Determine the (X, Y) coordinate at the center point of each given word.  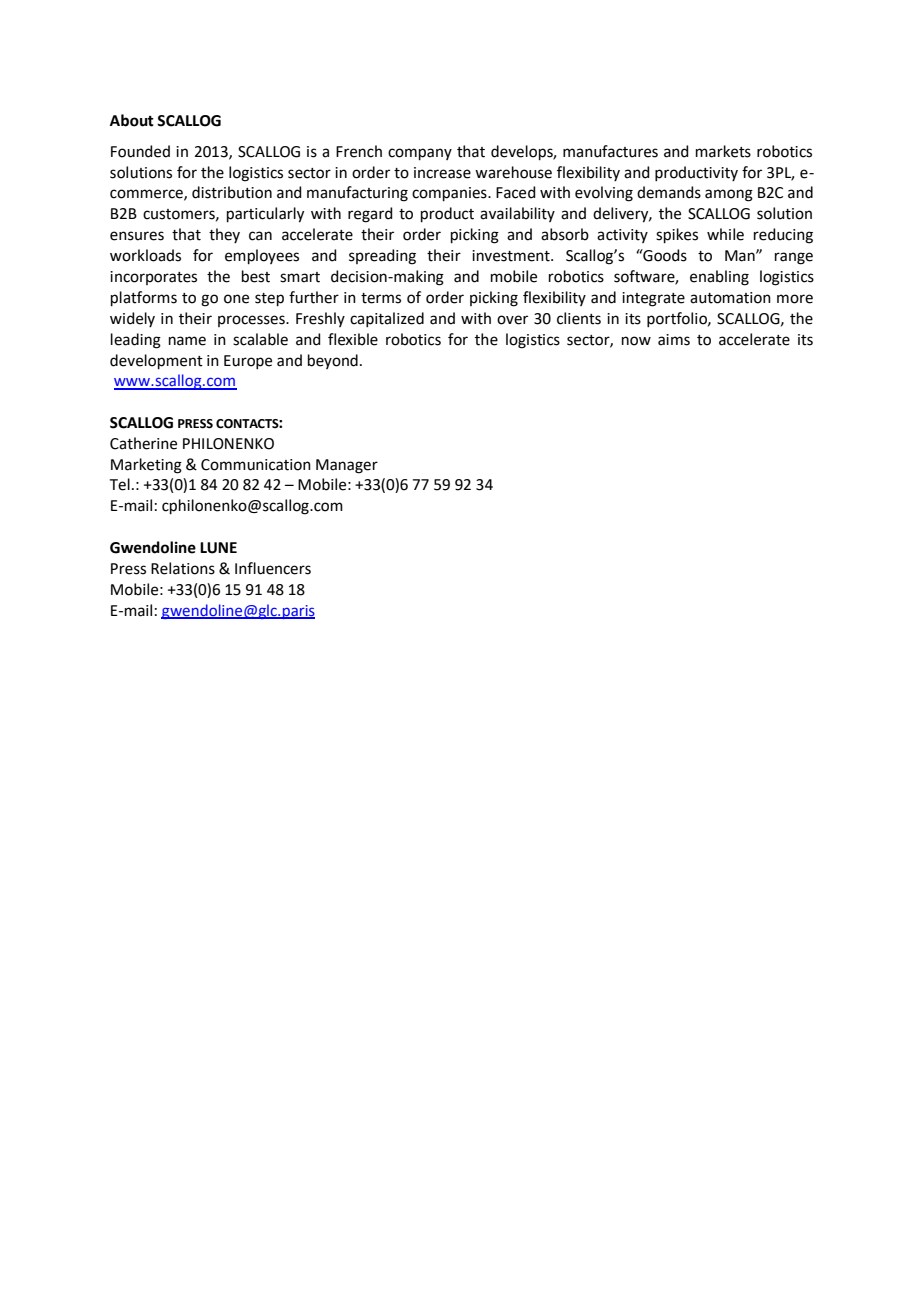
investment (512, 256)
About (132, 120)
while (725, 234)
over (512, 320)
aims (674, 340)
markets (723, 151)
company (420, 154)
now (636, 341)
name (187, 341)
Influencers (273, 568)
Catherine (143, 443)
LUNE (218, 548)
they (224, 235)
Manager (347, 466)
